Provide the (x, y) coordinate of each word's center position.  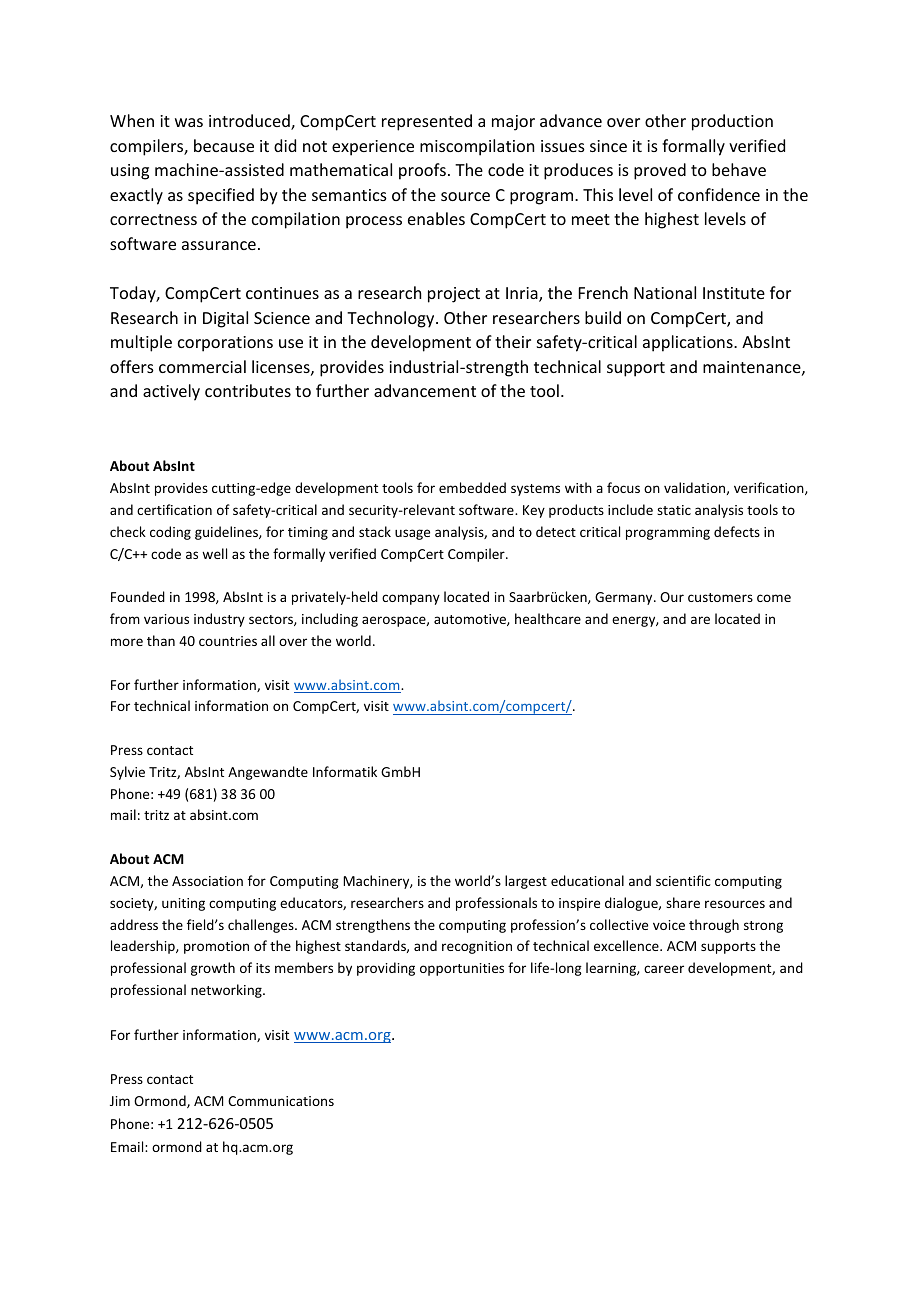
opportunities (462, 969)
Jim (120, 1101)
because (224, 145)
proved (660, 171)
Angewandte (268, 773)
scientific (683, 880)
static (674, 510)
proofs (422, 171)
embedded (472, 487)
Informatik (345, 771)
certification (174, 509)
